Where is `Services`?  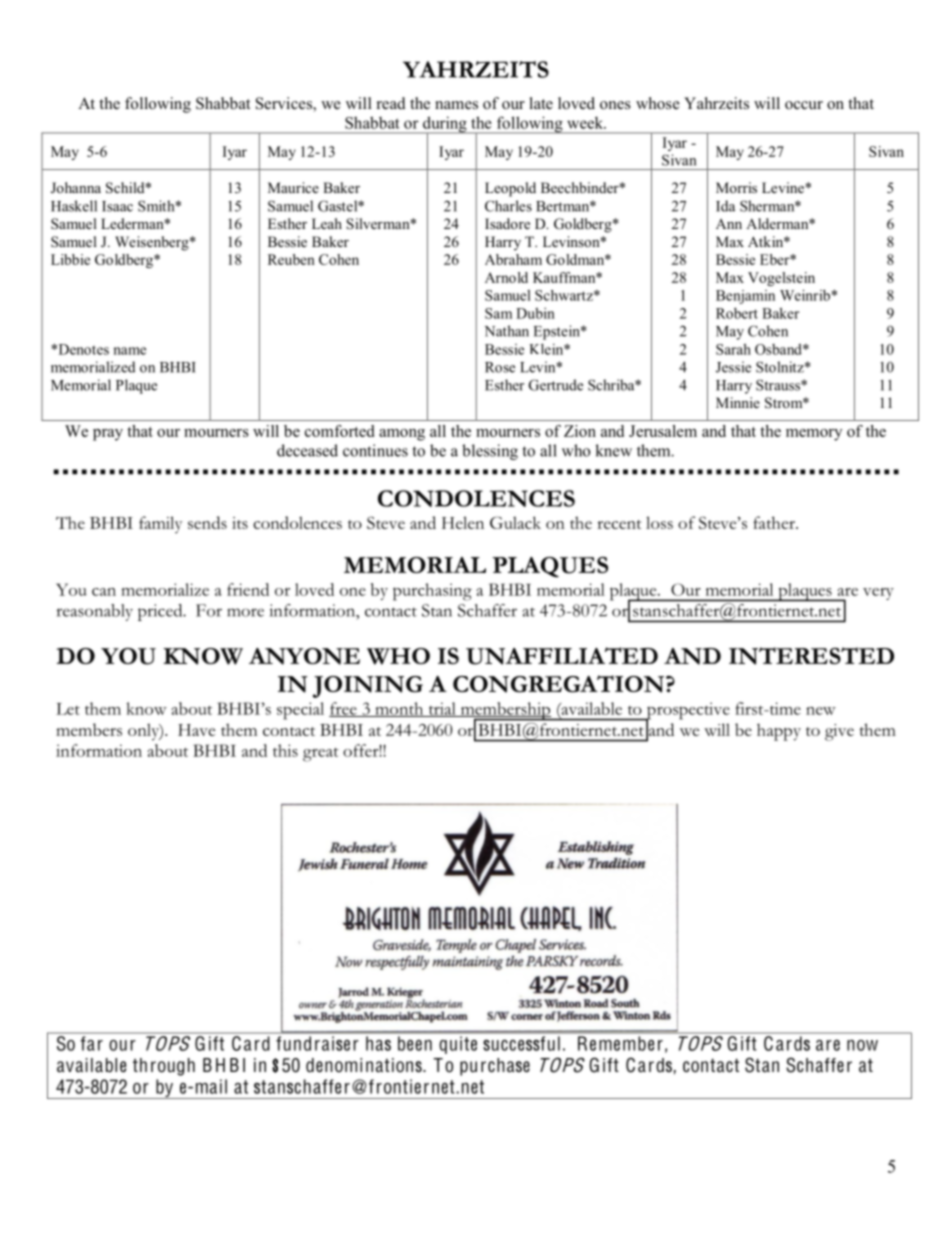 Services is located at coordinates (285, 104).
